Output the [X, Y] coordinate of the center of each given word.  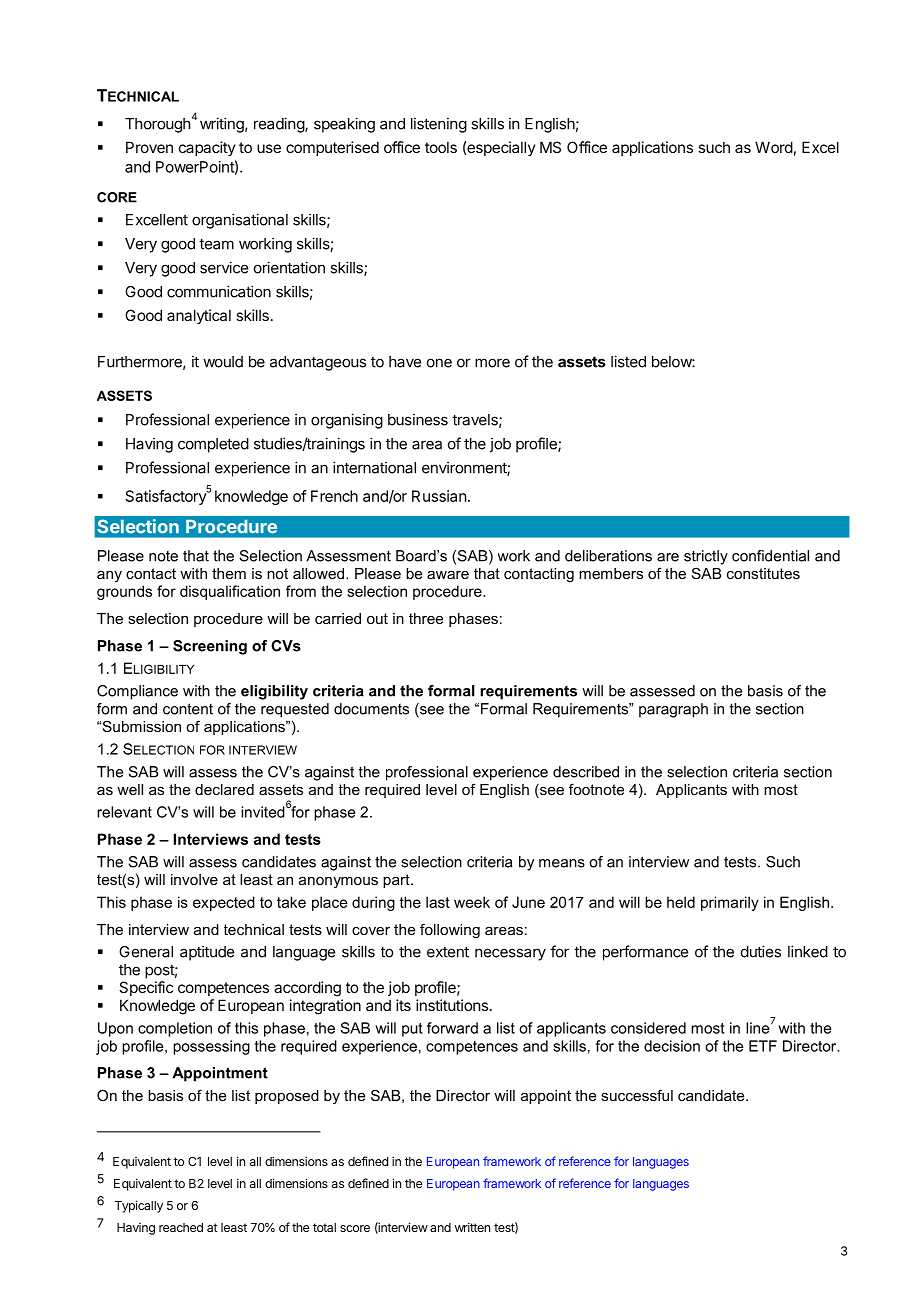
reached [181, 1227]
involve [194, 879]
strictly [706, 557]
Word [774, 147]
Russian [439, 496]
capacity [207, 148]
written [472, 1227]
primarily [730, 903]
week [472, 902]
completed [213, 445]
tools [441, 147]
